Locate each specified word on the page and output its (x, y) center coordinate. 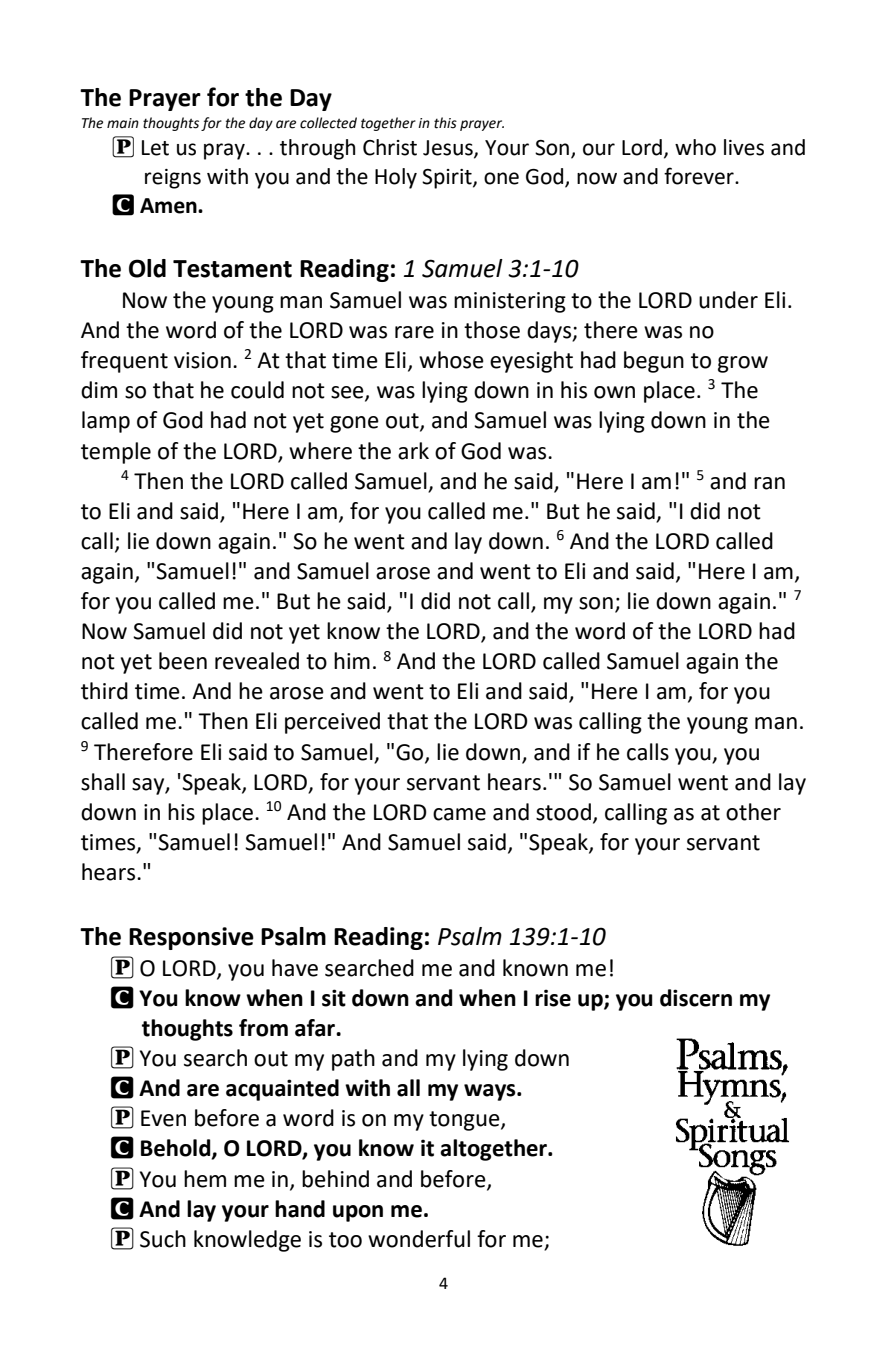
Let (155, 148)
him (352, 660)
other (753, 812)
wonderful (419, 1239)
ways (491, 1092)
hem (205, 1179)
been (183, 661)
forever (700, 176)
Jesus (449, 149)
